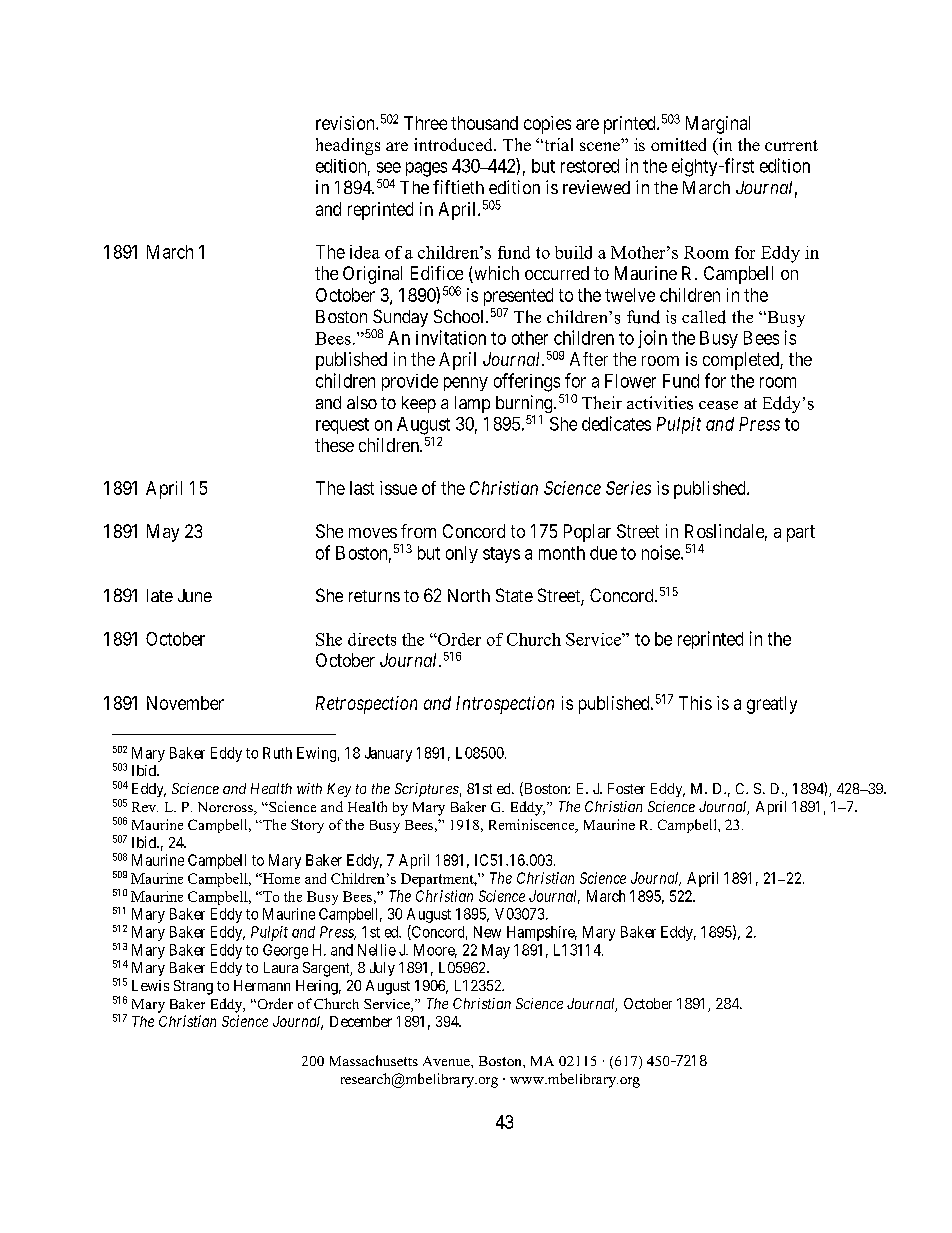 Image resolution: width=952 pixels, height=1233 pixels. Describe the element at coordinates (454, 144) in the screenshot. I see `introduced` at that location.
